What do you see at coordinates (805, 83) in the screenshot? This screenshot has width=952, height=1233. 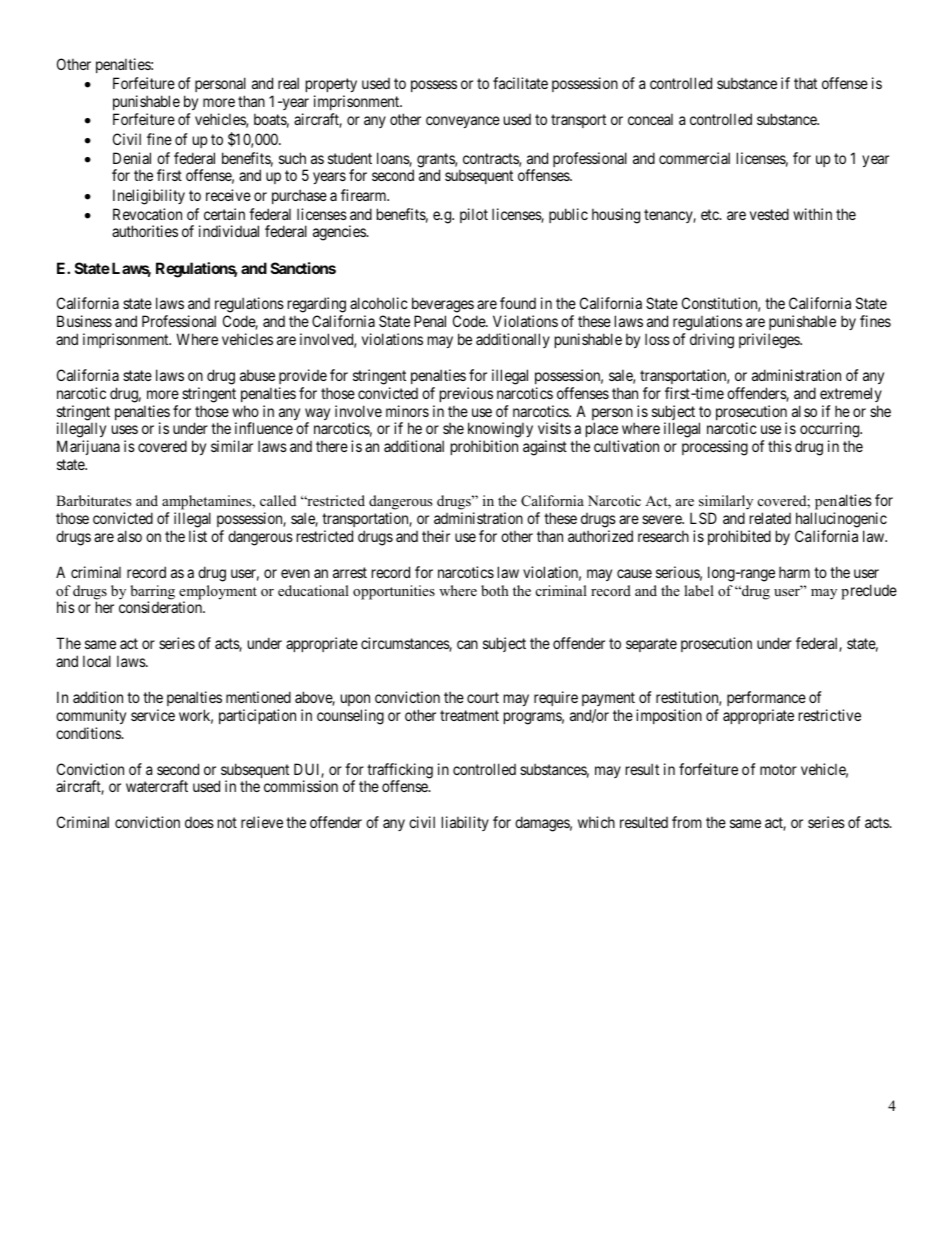 I see `that` at bounding box center [805, 83].
